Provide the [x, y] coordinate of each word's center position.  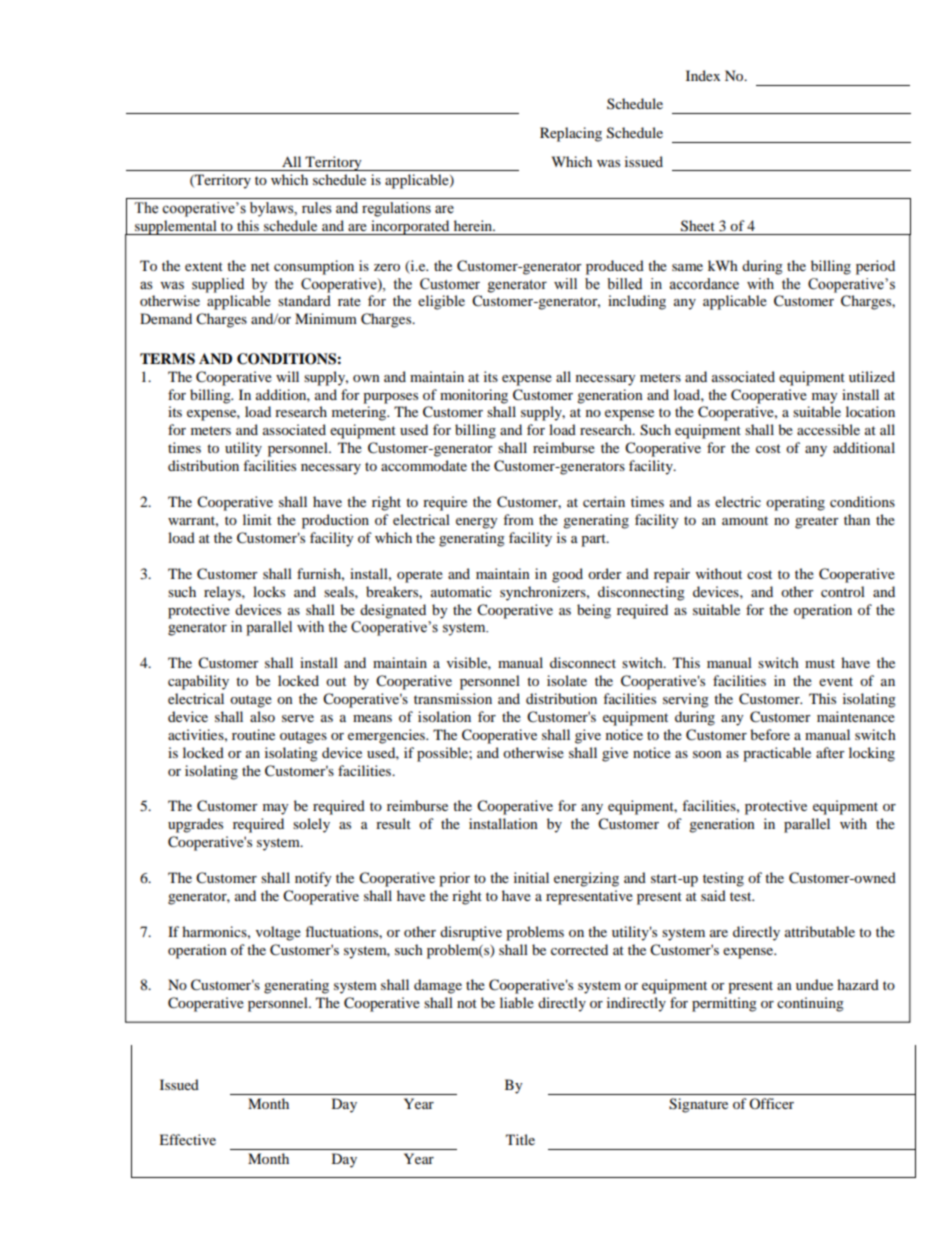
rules [317, 208]
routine [253, 734]
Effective [187, 1139]
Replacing [571, 134]
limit [257, 519]
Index [703, 75]
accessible [828, 429]
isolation [444, 716]
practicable [777, 754]
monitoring [474, 396]
